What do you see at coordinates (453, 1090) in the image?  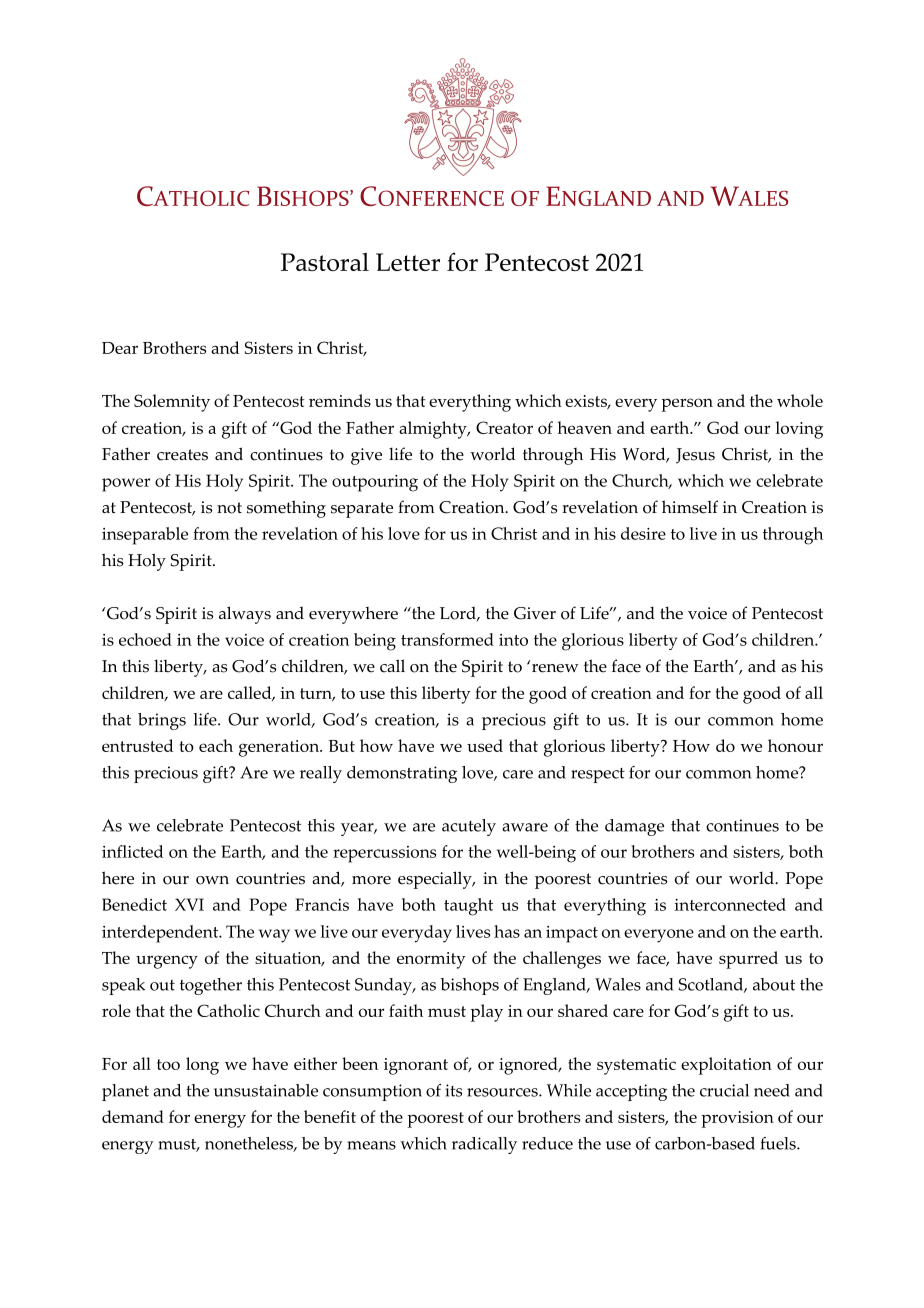 I see `its` at bounding box center [453, 1090].
